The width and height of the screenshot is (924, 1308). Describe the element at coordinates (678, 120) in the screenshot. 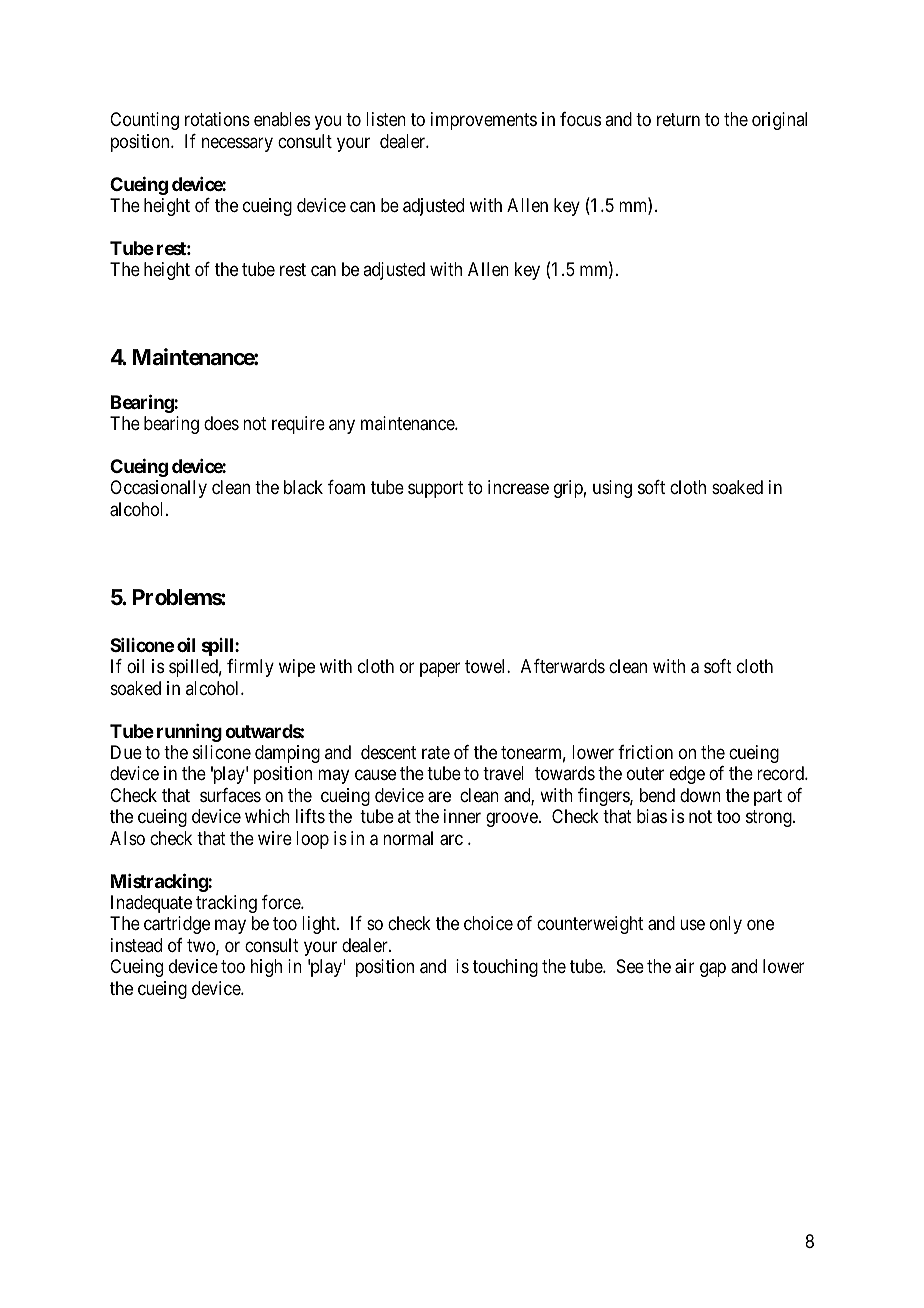

I see `return` at that location.
